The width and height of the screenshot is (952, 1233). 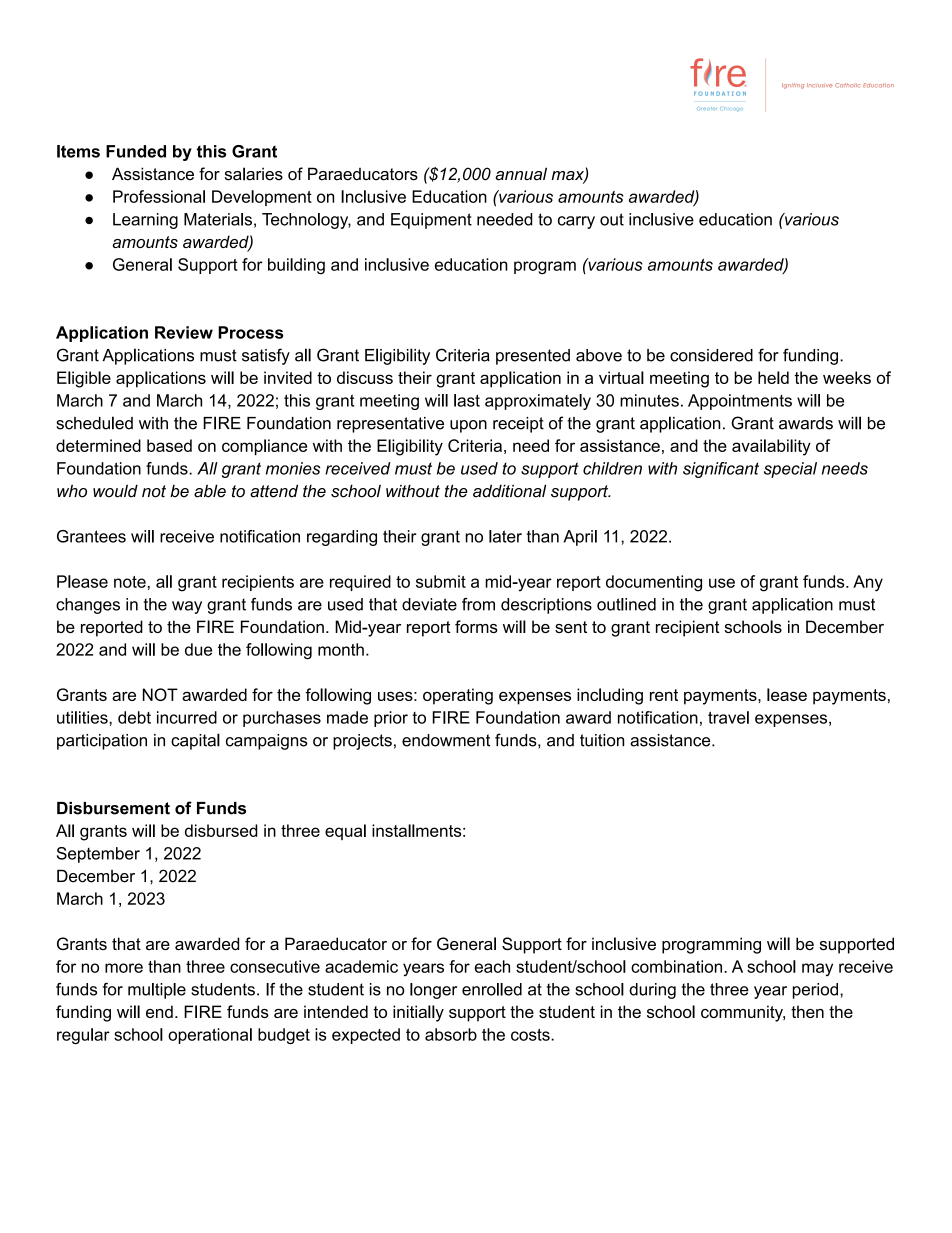 I want to click on multiple, so click(x=157, y=991).
